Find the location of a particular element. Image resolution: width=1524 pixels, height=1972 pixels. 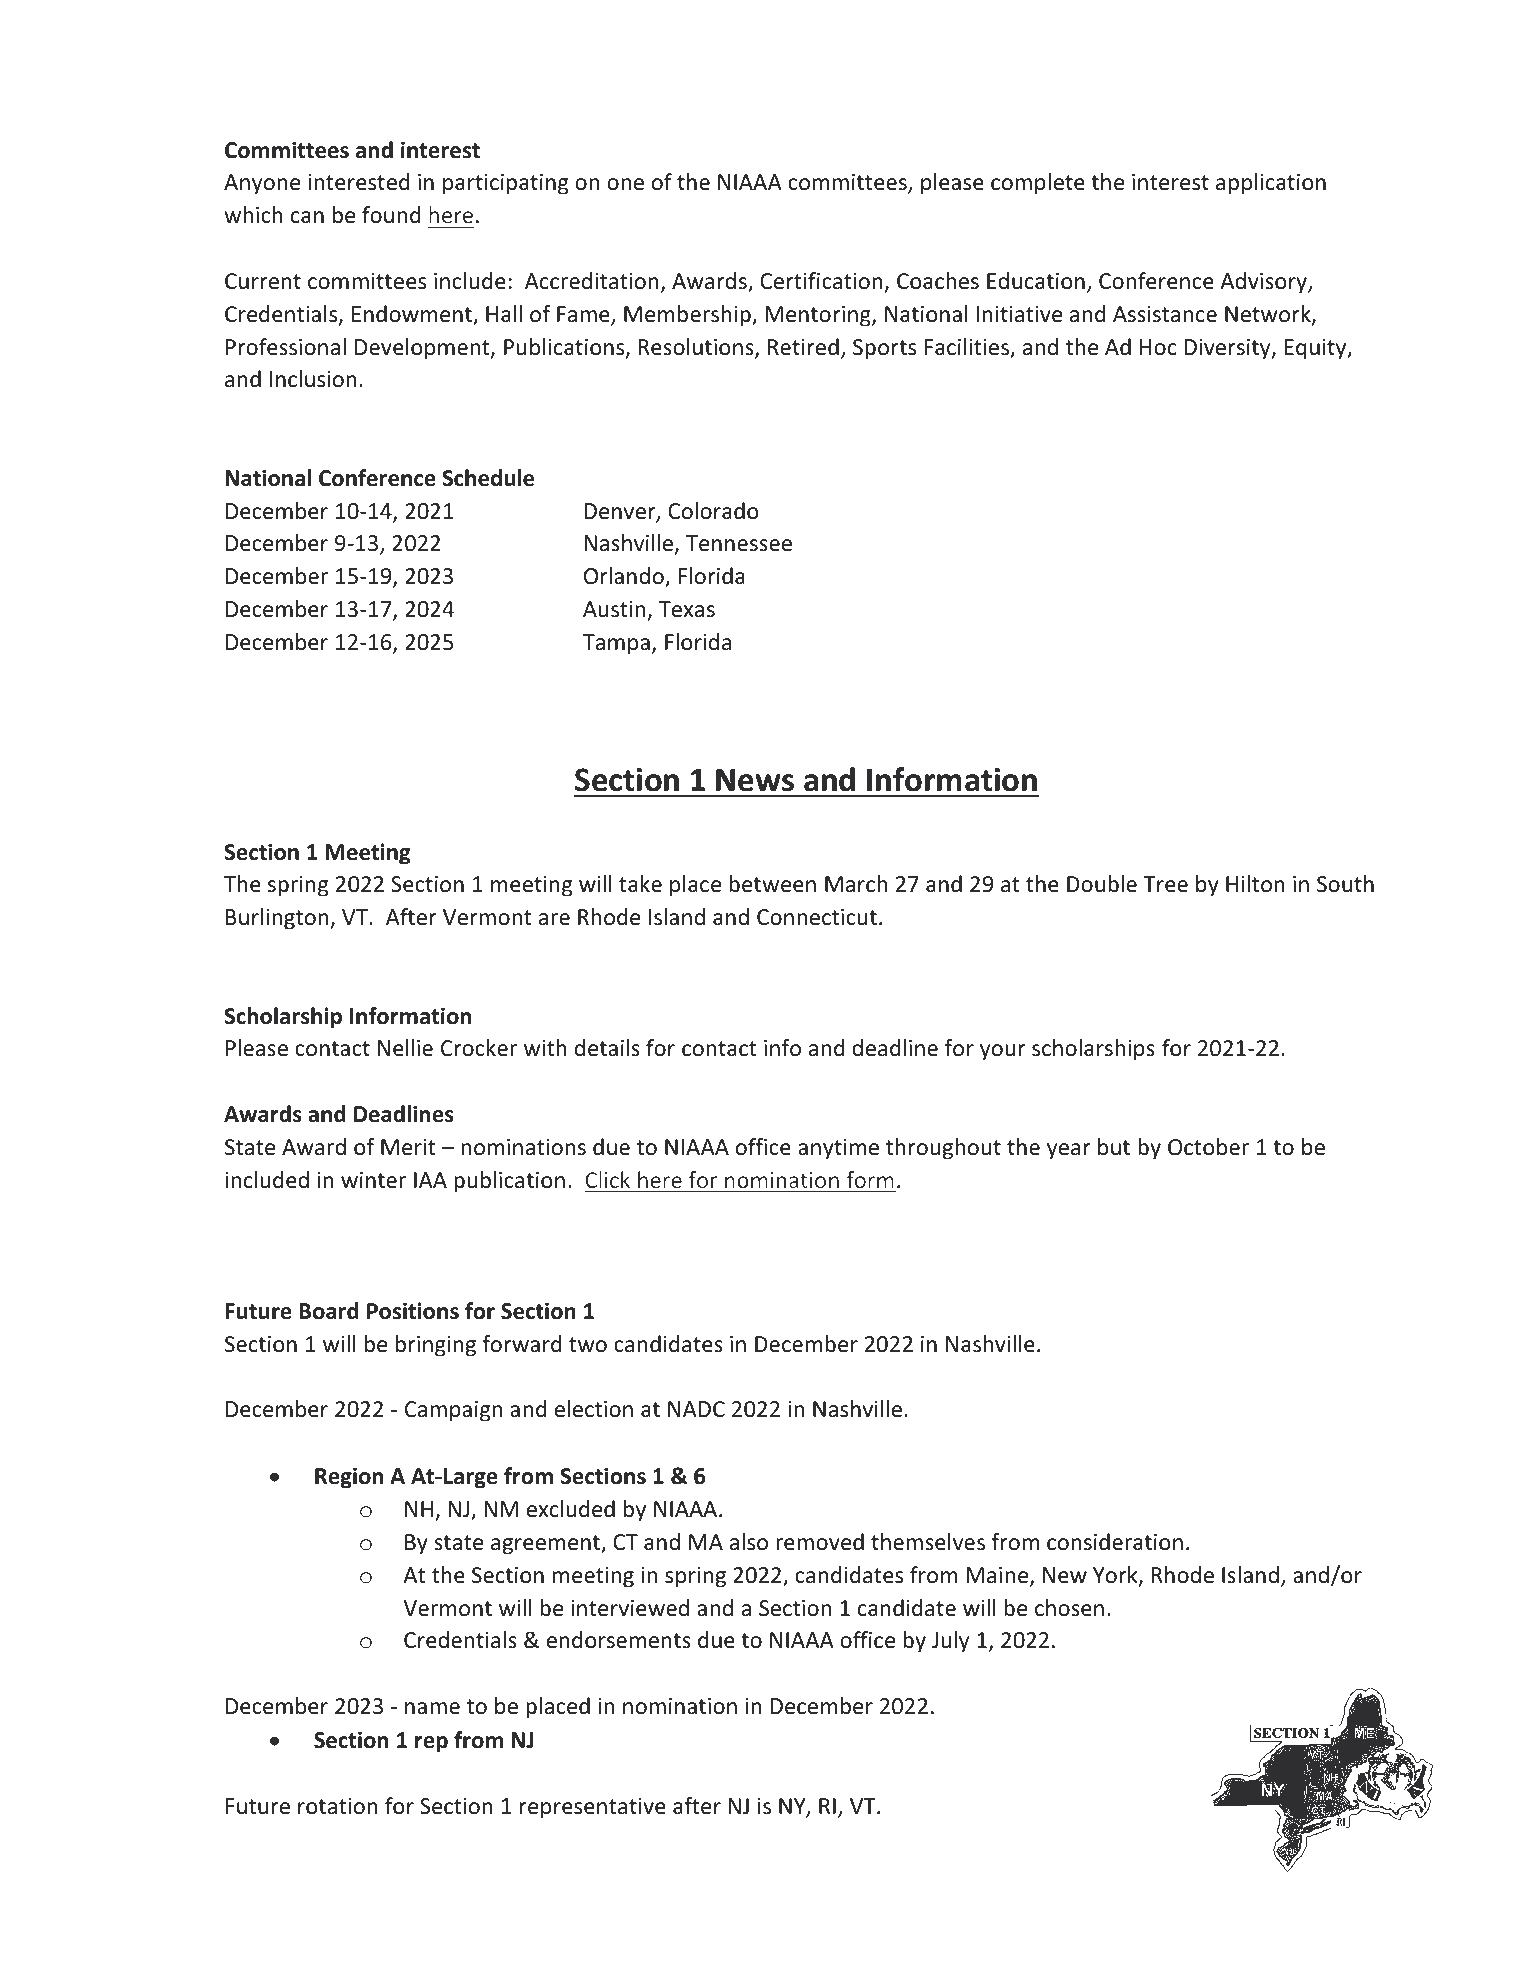

Hilton is located at coordinates (1255, 884).
